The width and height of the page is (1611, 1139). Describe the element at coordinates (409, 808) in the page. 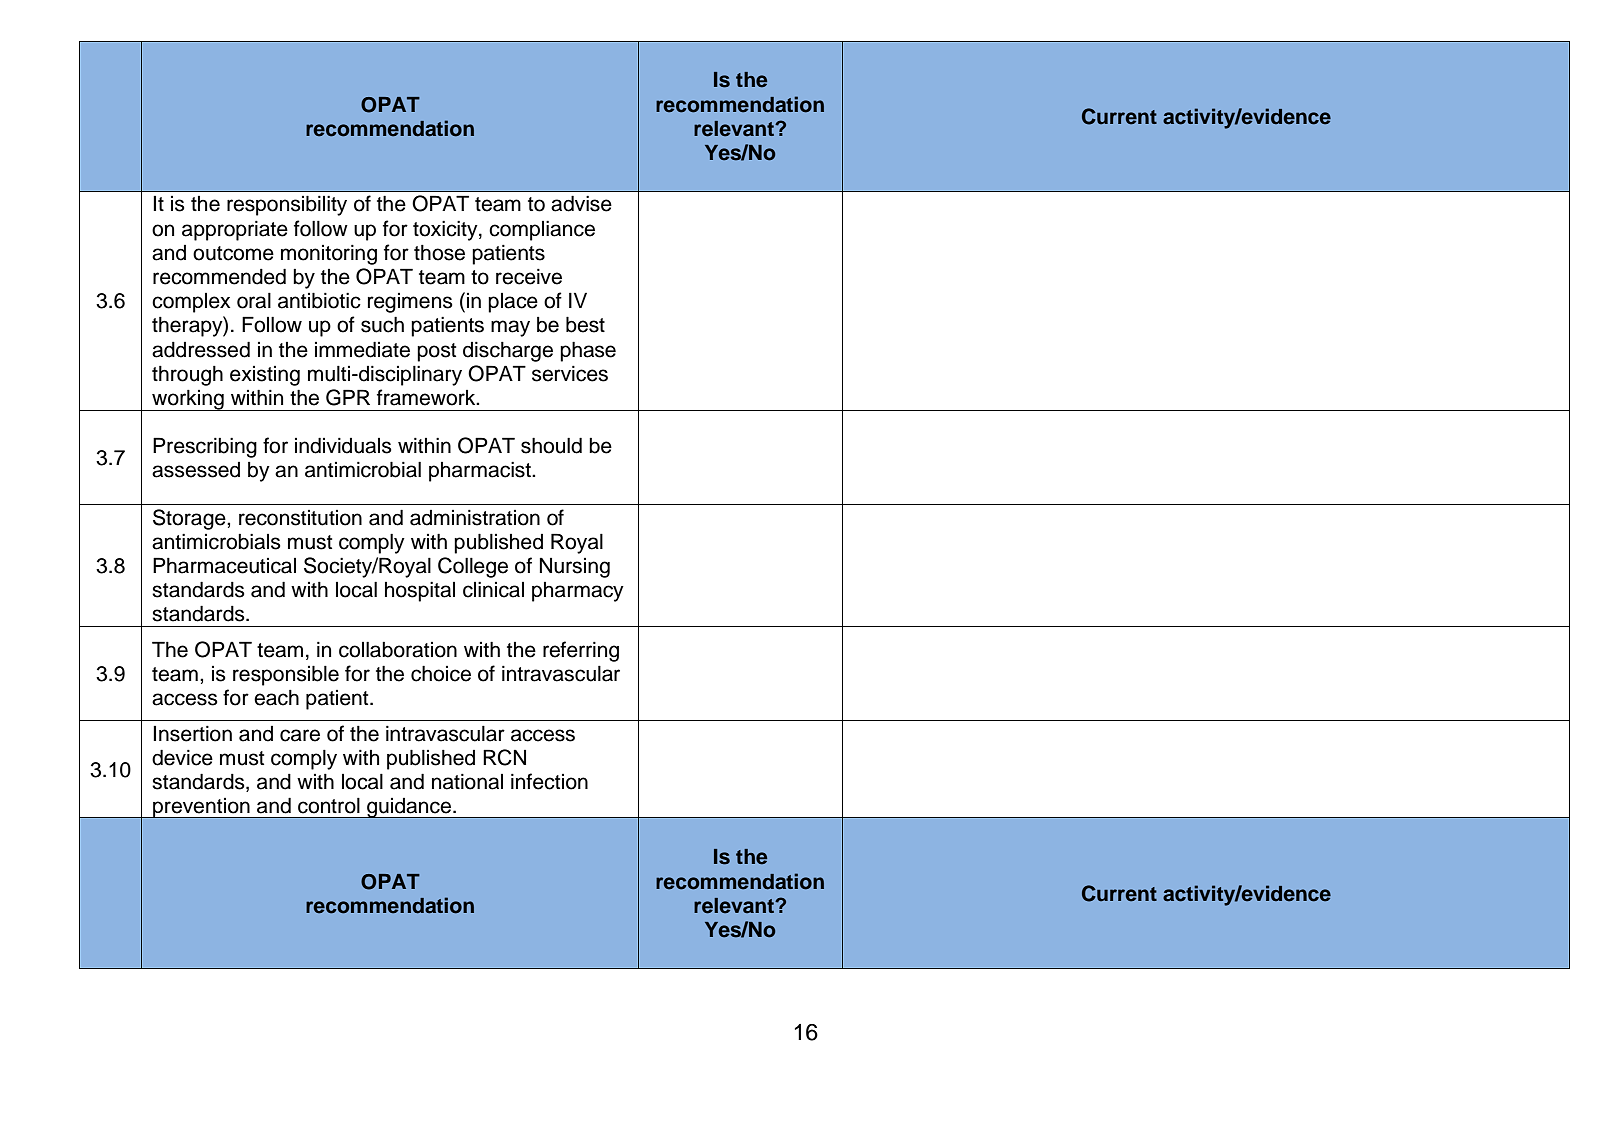

I see `guidance` at that location.
